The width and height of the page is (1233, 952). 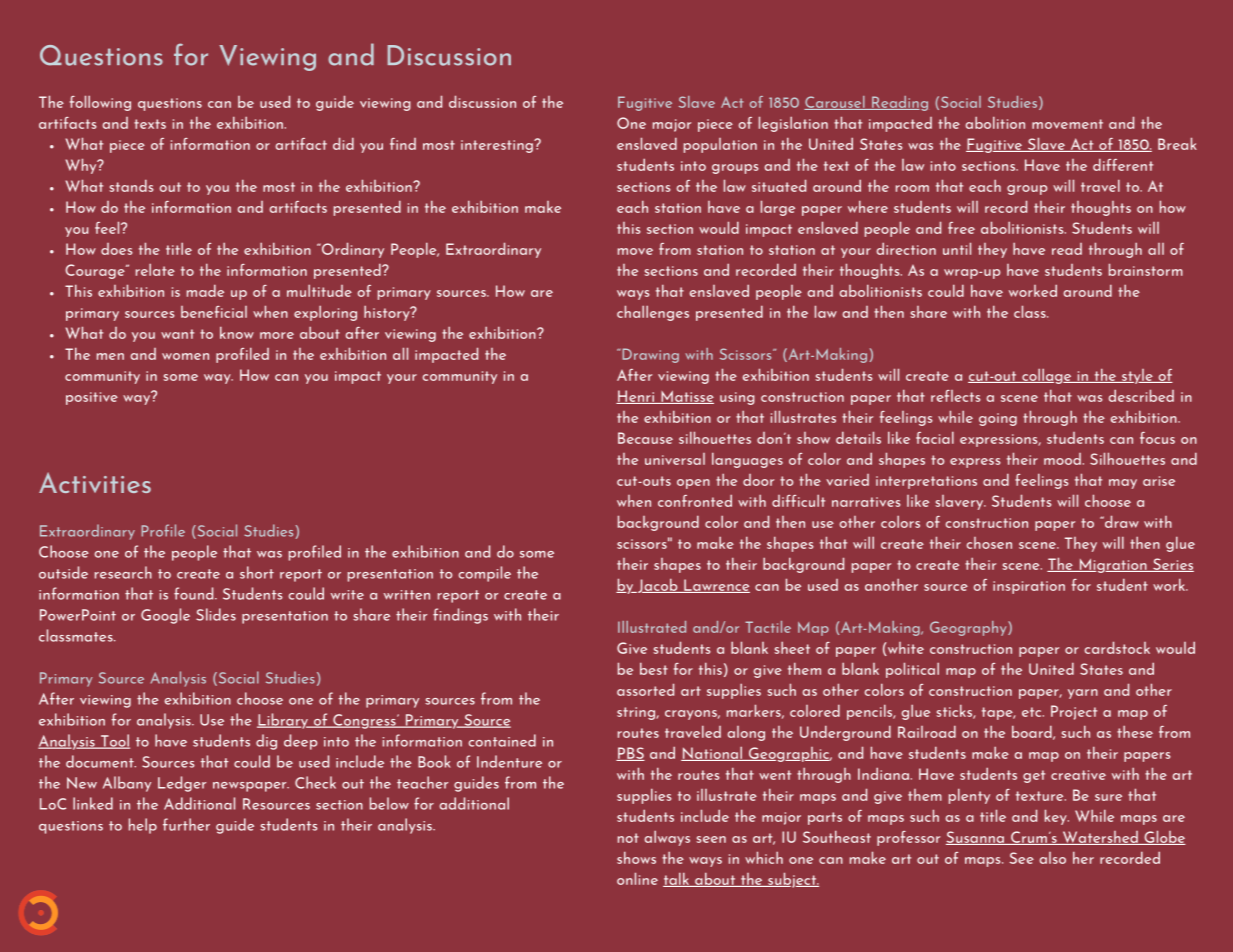 I want to click on also, so click(x=1053, y=858).
